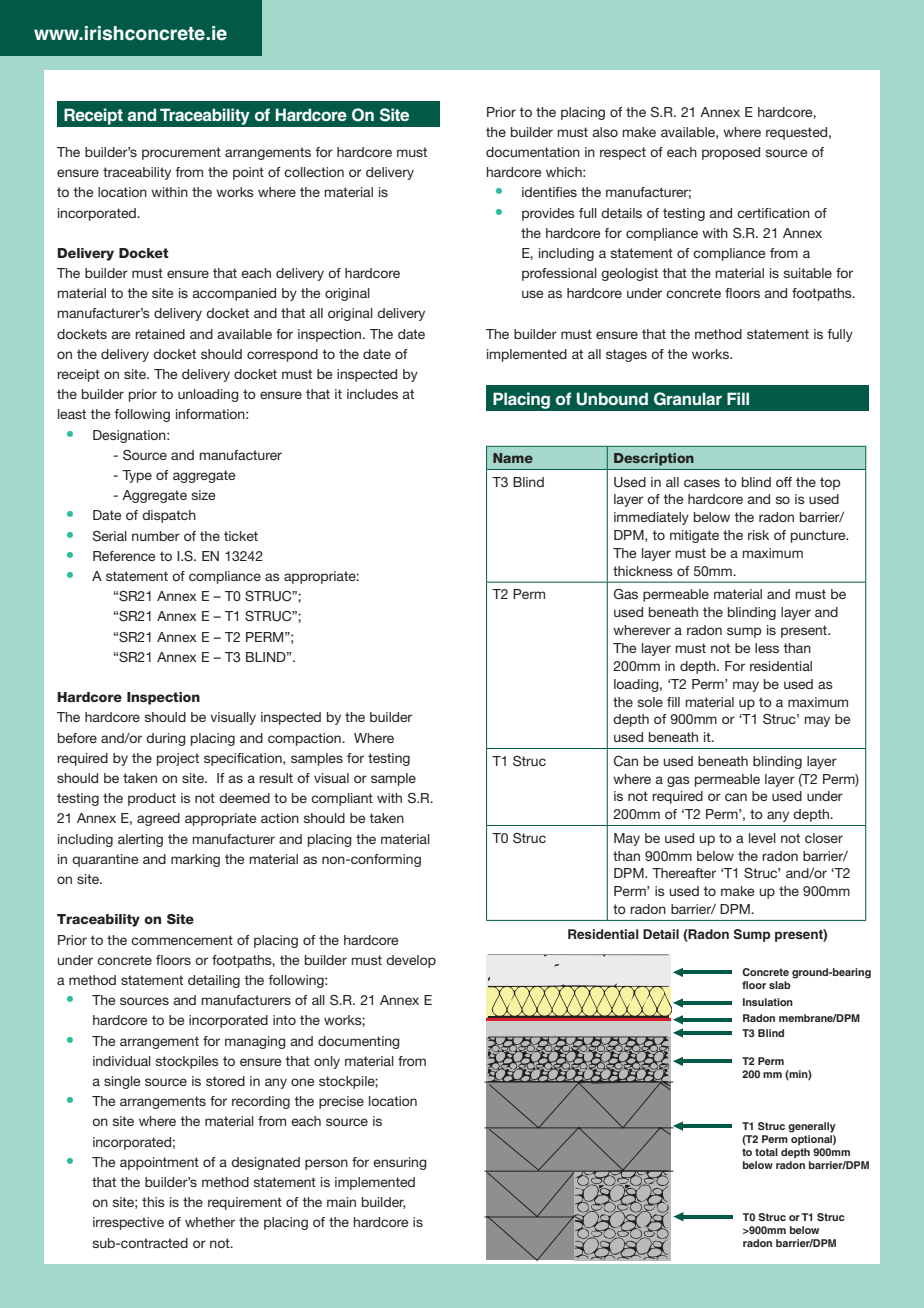 This document has width=924, height=1308. I want to click on develop, so click(411, 961).
